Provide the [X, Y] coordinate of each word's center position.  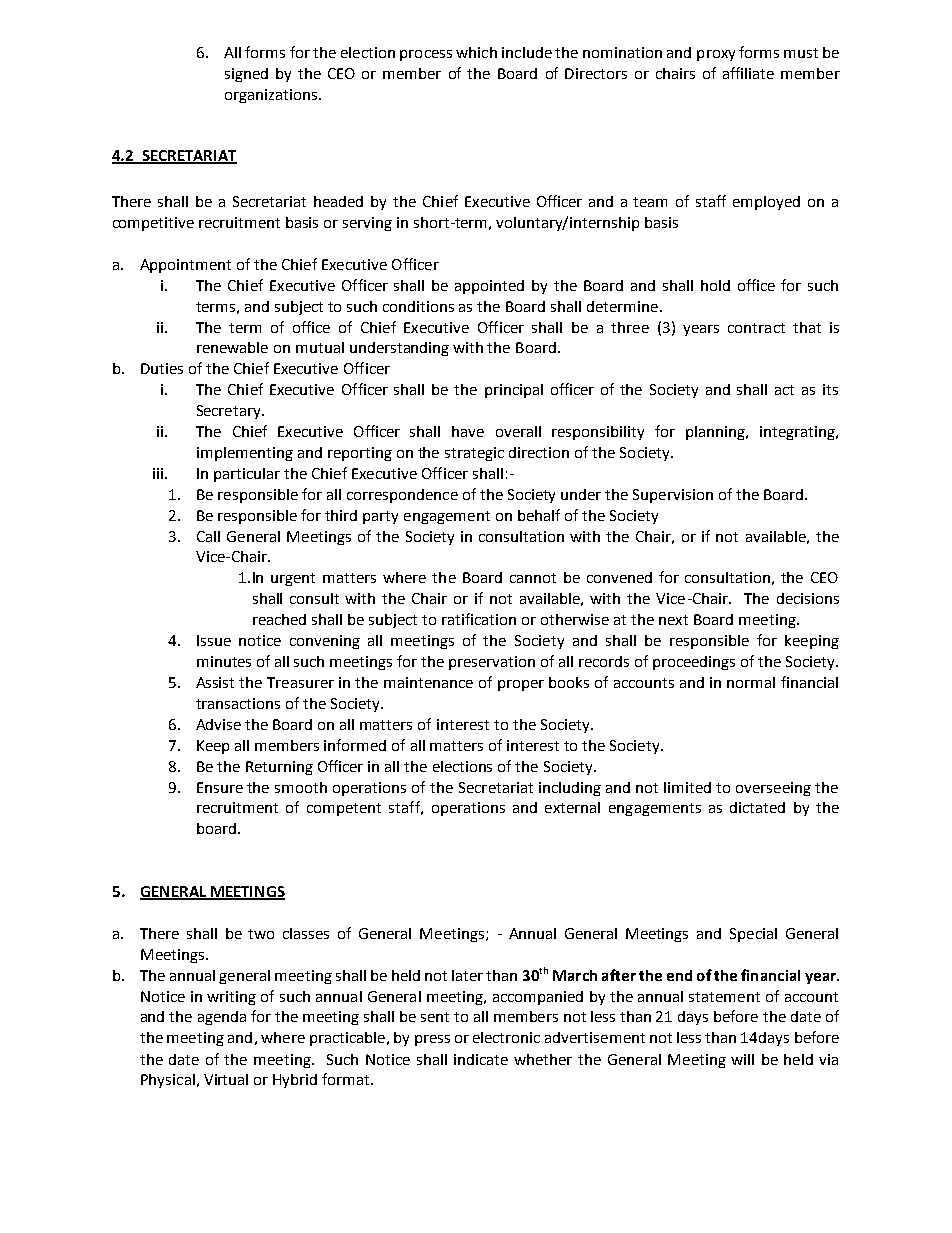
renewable [232, 347]
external [572, 807]
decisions [808, 598]
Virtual [226, 1079]
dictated [757, 807]
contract [756, 328]
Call [208, 536]
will [742, 1059]
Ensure [220, 787]
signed [246, 75]
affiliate [748, 73]
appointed [489, 287]
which [476, 52]
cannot [533, 578]
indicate [481, 1059]
